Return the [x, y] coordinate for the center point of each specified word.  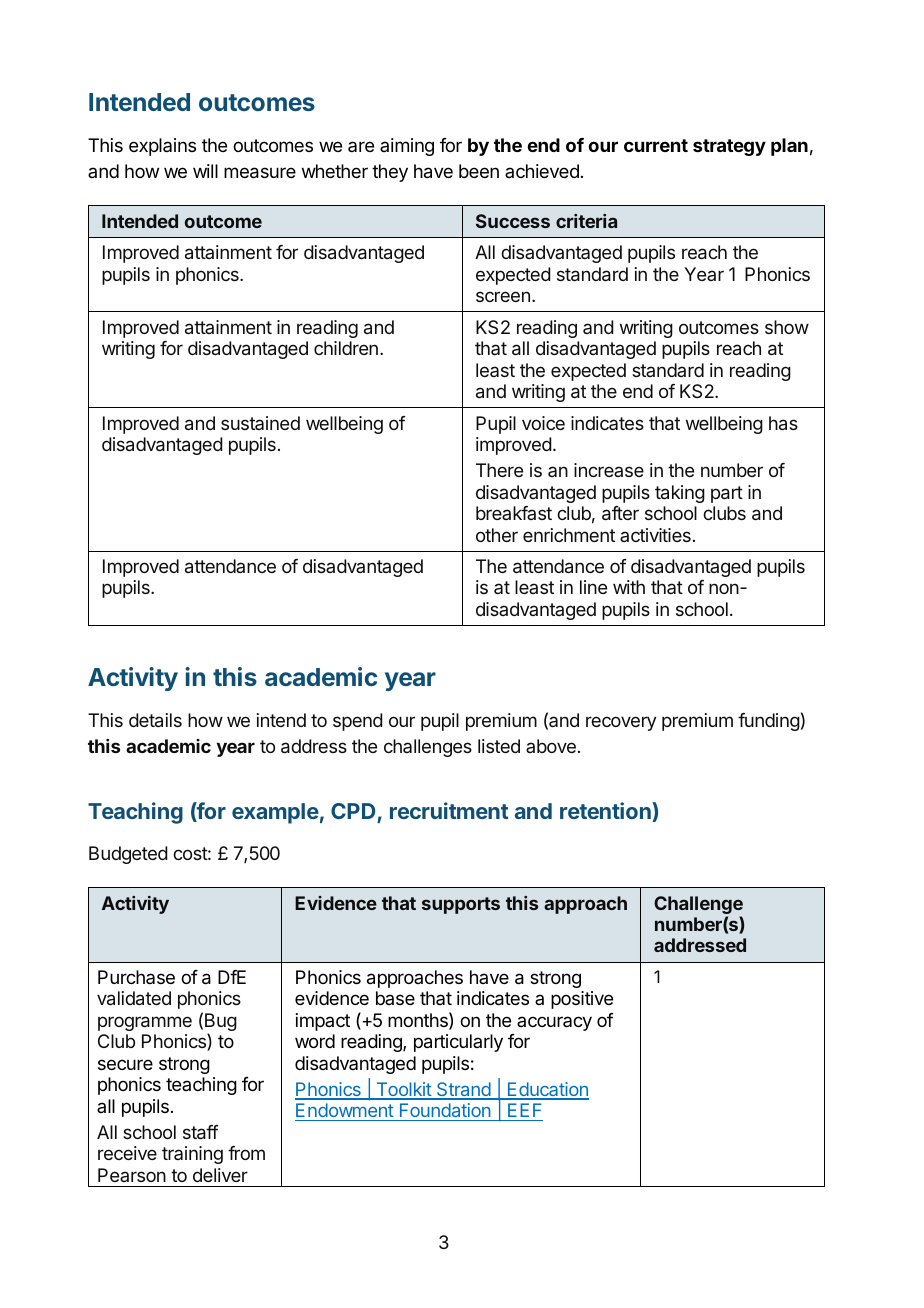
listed [499, 746]
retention [606, 812]
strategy [729, 147]
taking [680, 494]
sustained [260, 423]
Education [547, 1090]
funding [769, 722]
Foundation [445, 1112]
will [205, 171]
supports [461, 905]
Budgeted [128, 855]
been [479, 171]
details [155, 720]
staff [200, 1132]
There [499, 470]
